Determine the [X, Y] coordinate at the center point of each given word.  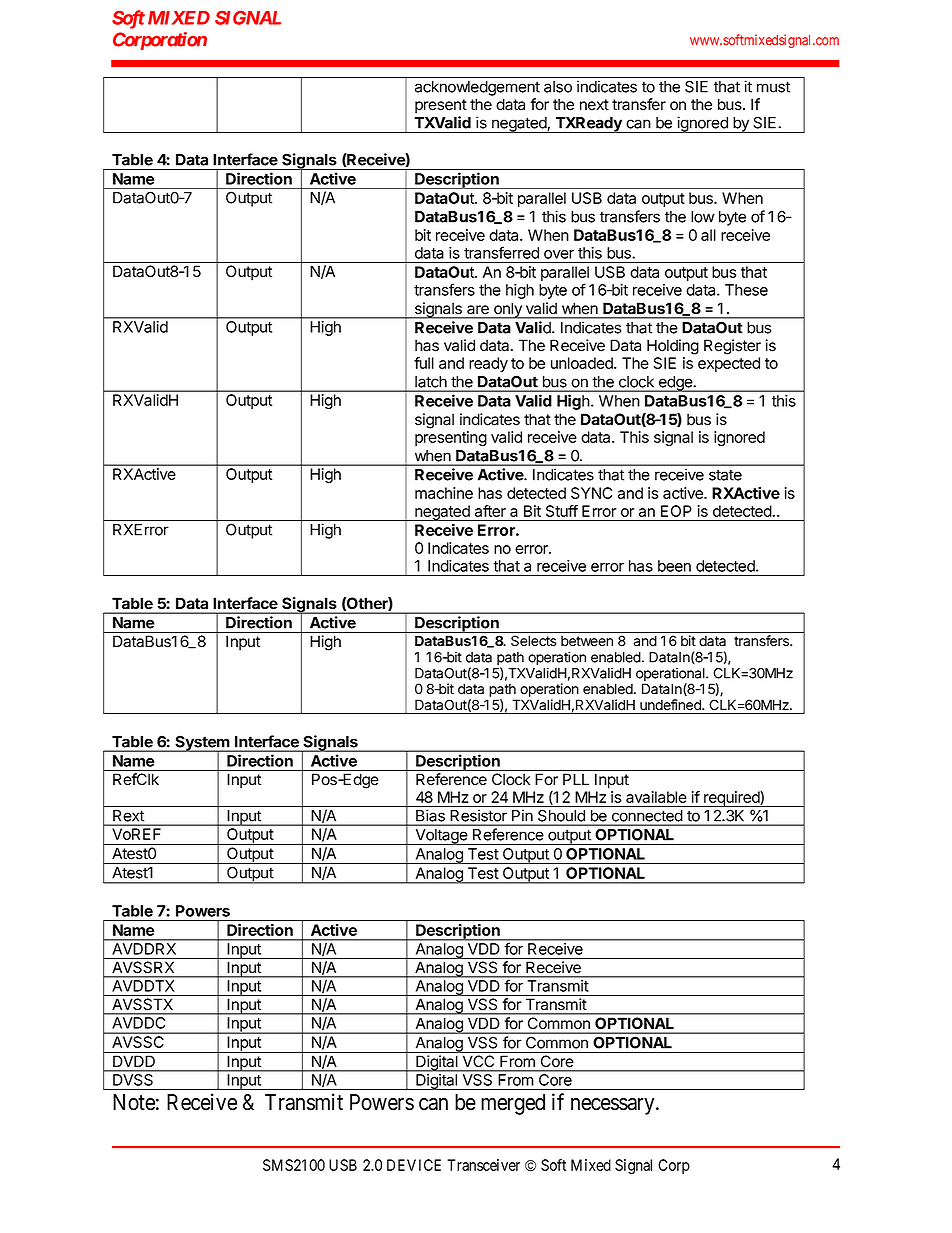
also [558, 87]
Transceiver [483, 1165]
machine [444, 493]
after [490, 511]
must [773, 87]
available [656, 797]
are [478, 309]
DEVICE [414, 1165]
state [725, 475]
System [202, 744]
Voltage [441, 837]
